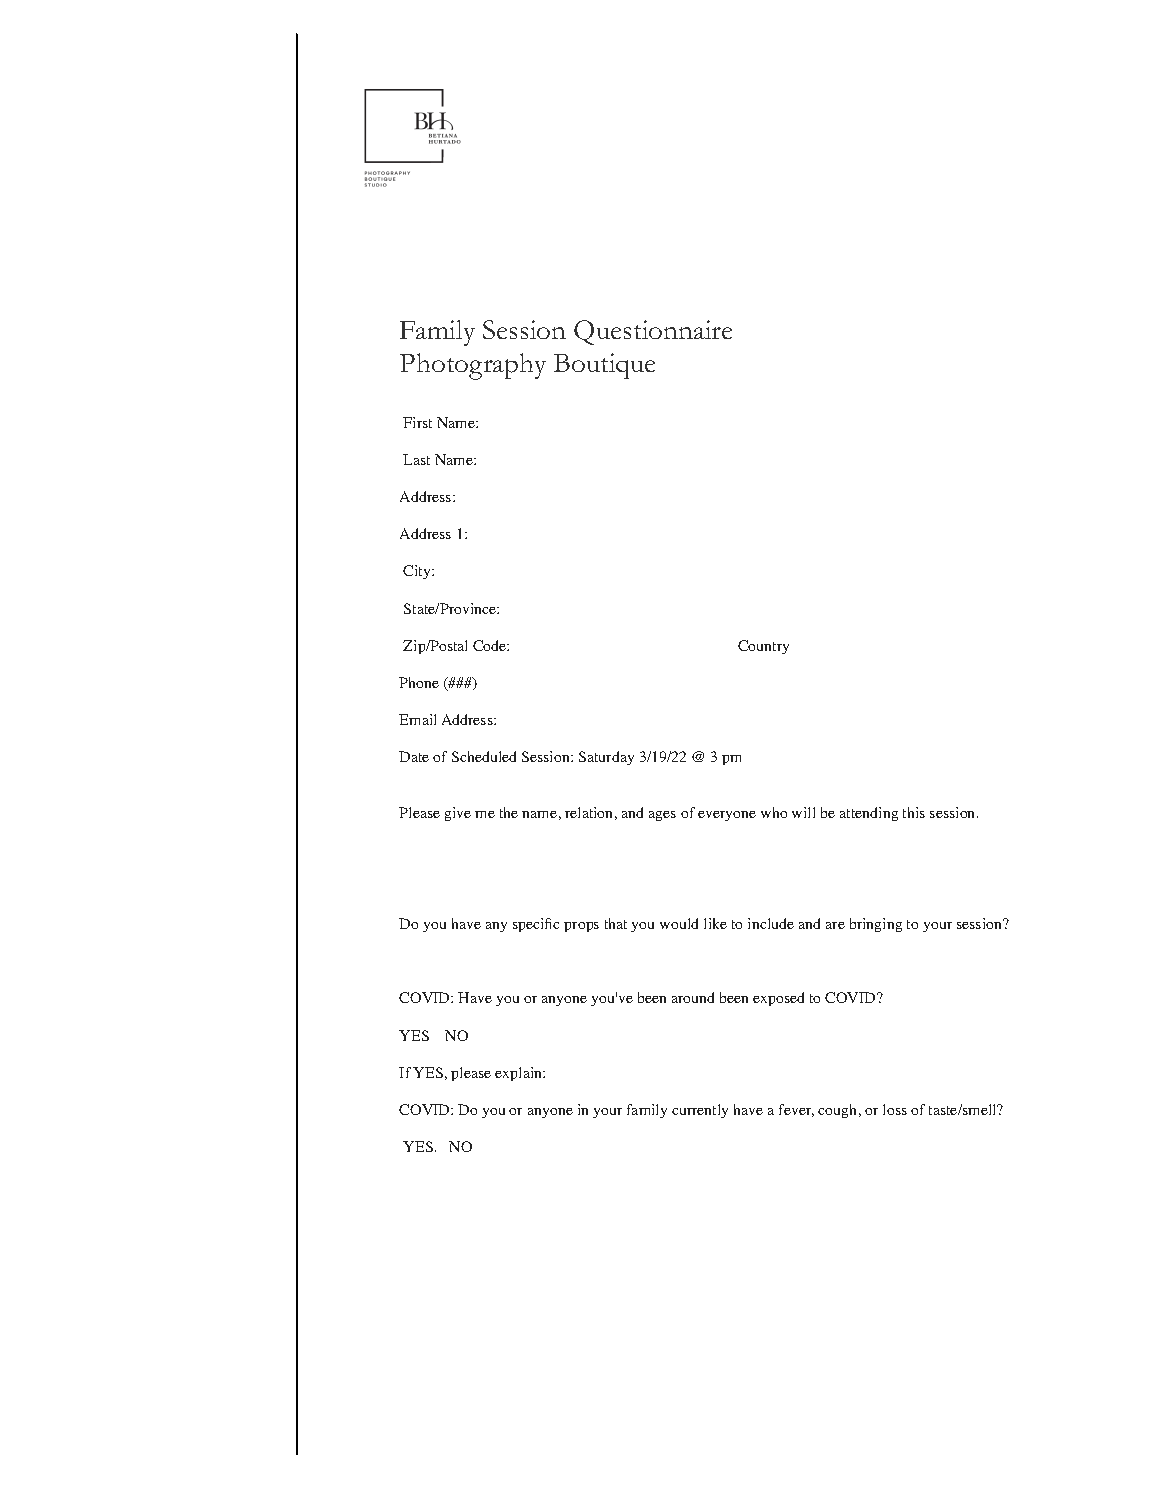  Describe the element at coordinates (653, 332) in the image. I see `Questionnaire` at that location.
